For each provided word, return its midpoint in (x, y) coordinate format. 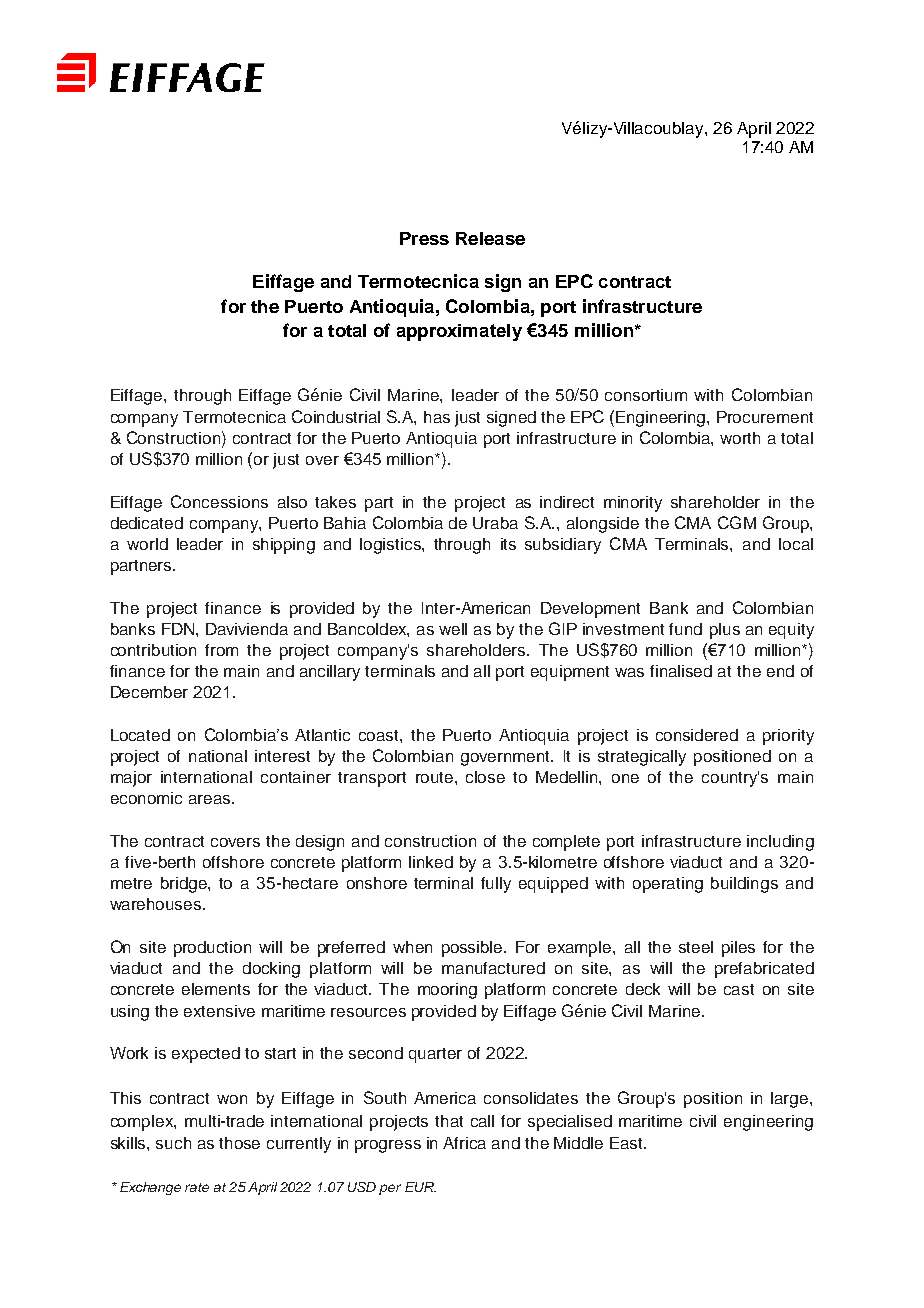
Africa (464, 1143)
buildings (744, 885)
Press (424, 238)
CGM (737, 522)
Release (490, 238)
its (508, 544)
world (147, 544)
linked (431, 862)
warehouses (157, 904)
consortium (646, 395)
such (173, 1143)
